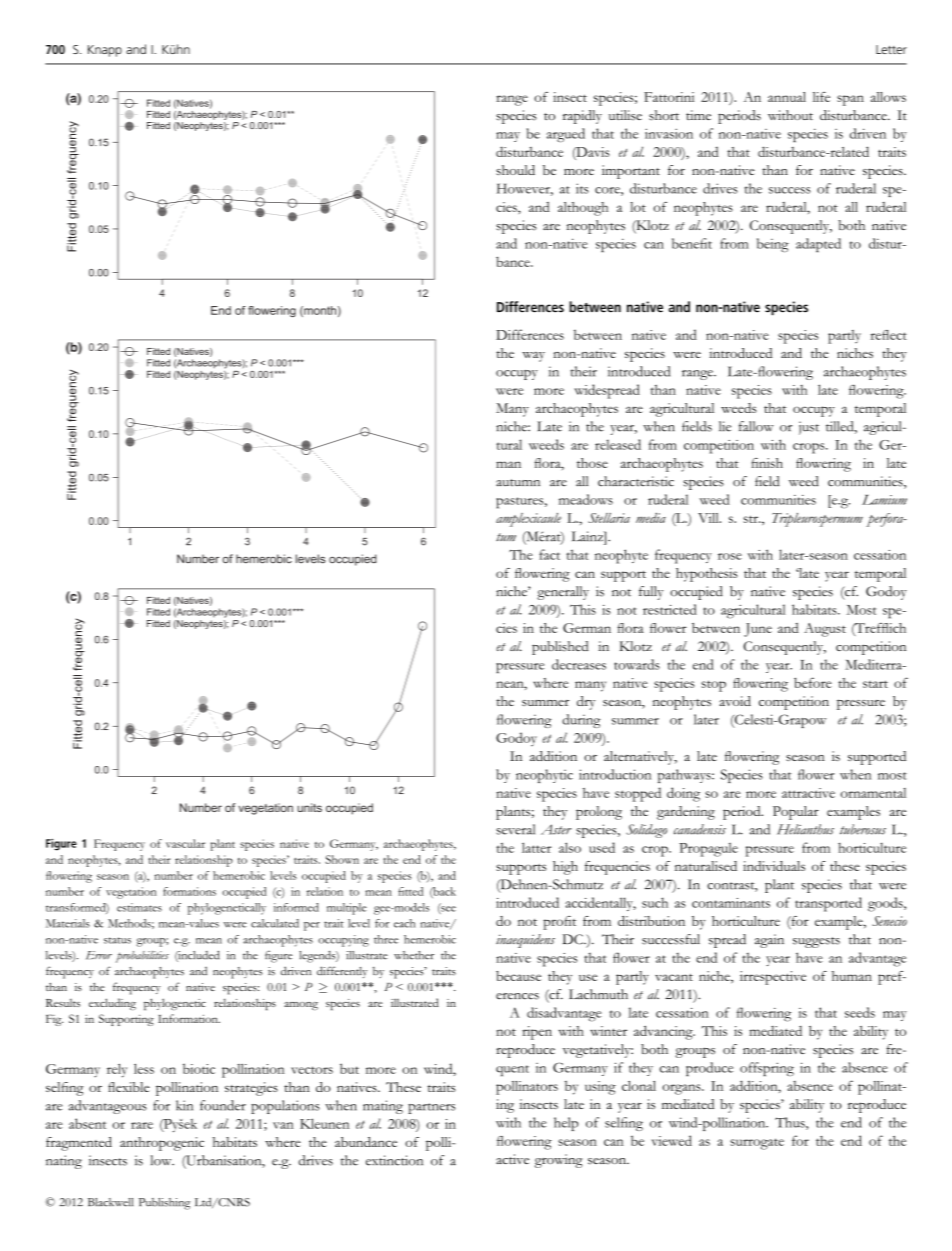  I want to click on released, so click(618, 444).
